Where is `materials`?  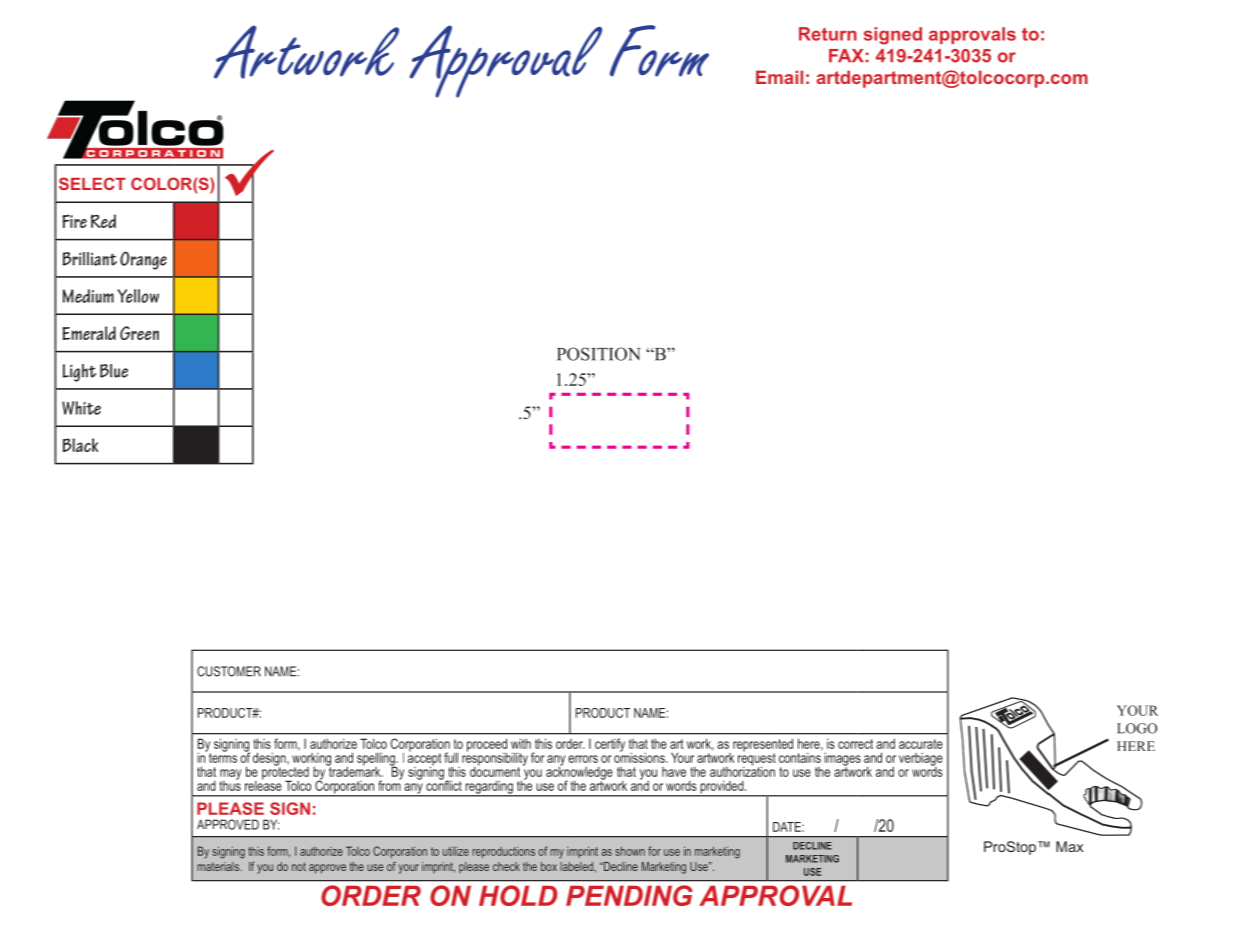 materials is located at coordinates (219, 866).
